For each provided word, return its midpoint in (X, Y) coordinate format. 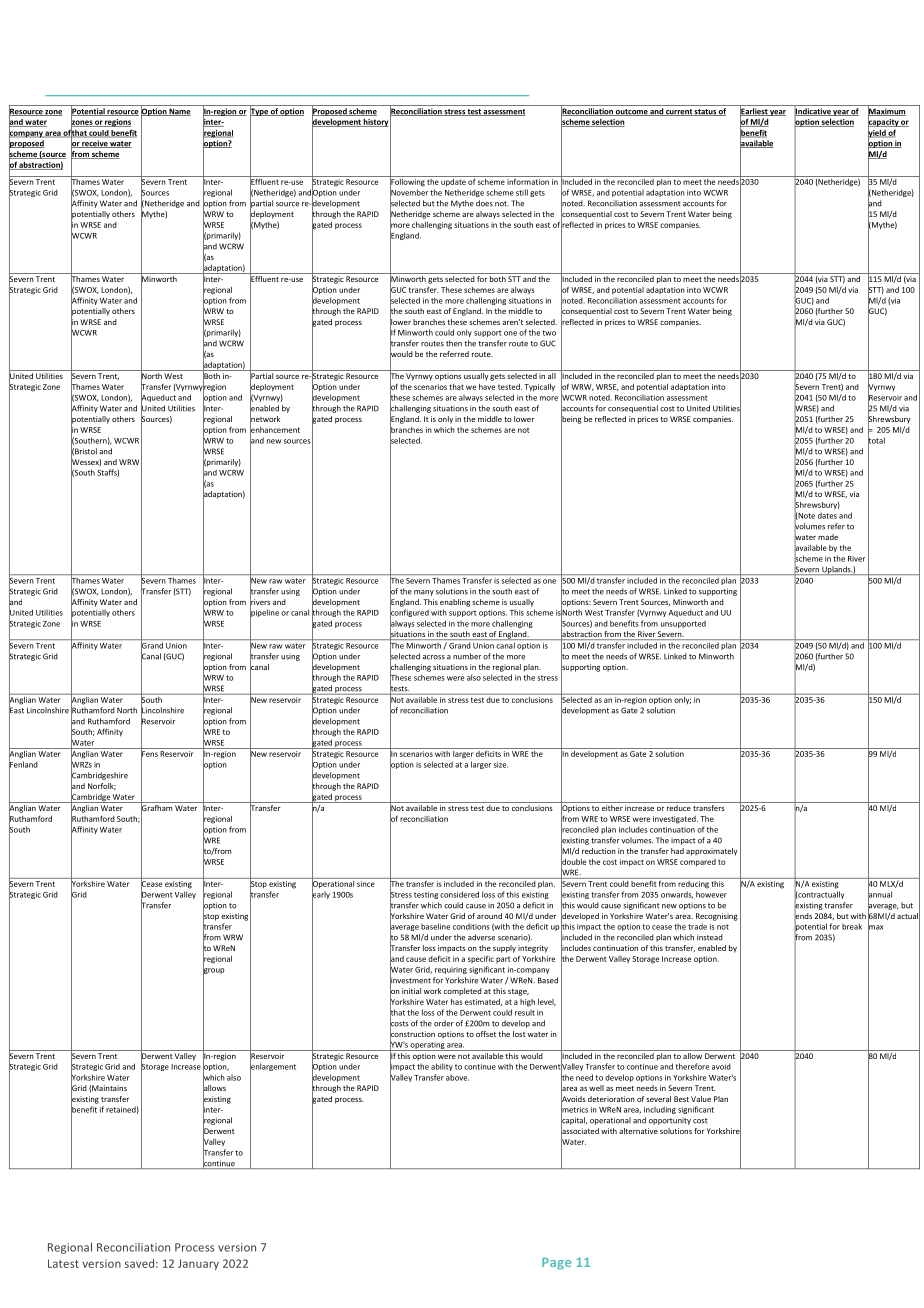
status (705, 112)
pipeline (264, 613)
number (467, 656)
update (454, 181)
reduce (679, 808)
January (198, 1264)
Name (179, 112)
